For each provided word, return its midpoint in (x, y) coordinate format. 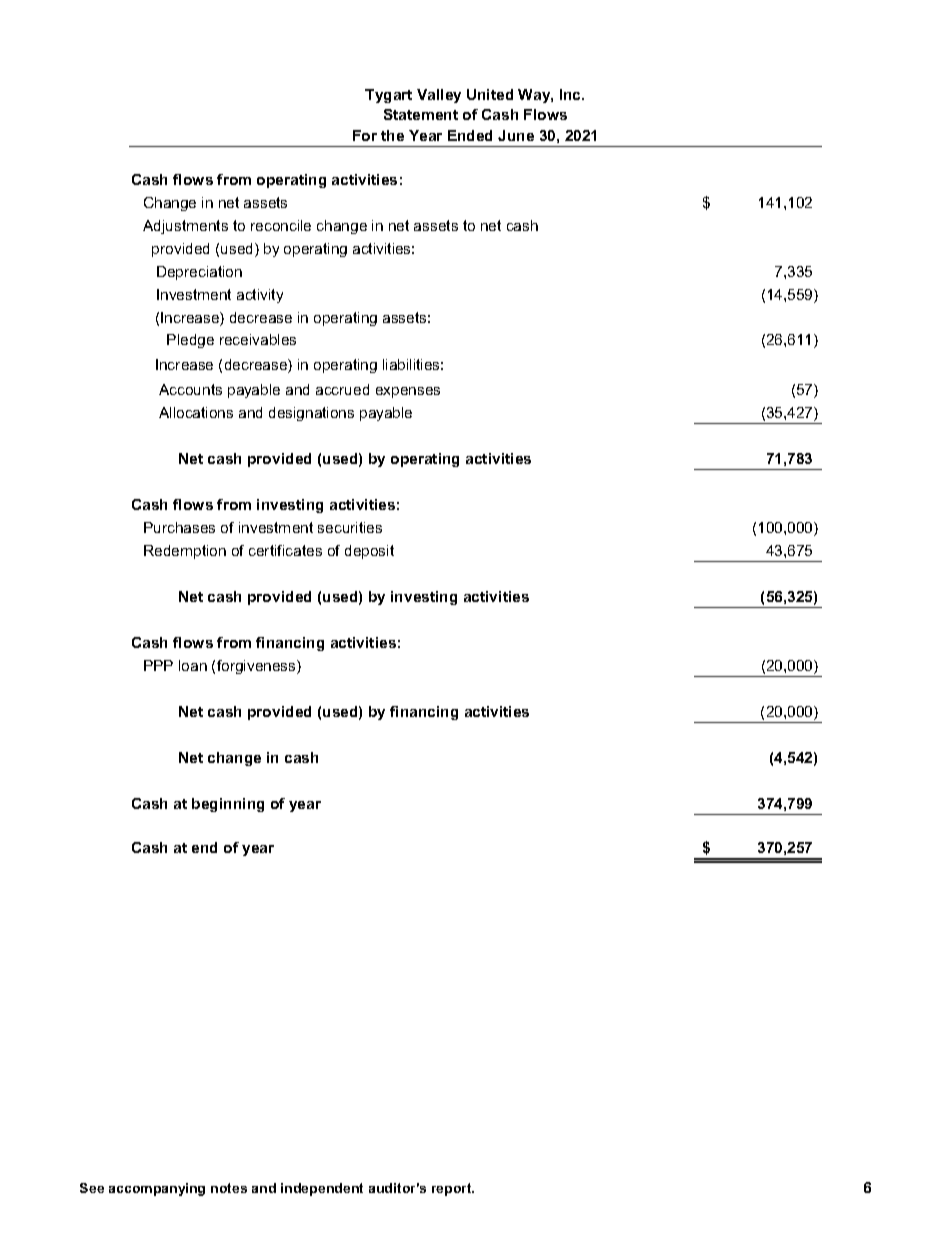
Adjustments (185, 227)
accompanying (157, 1189)
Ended (470, 135)
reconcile (281, 225)
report (453, 1189)
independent (322, 1189)
